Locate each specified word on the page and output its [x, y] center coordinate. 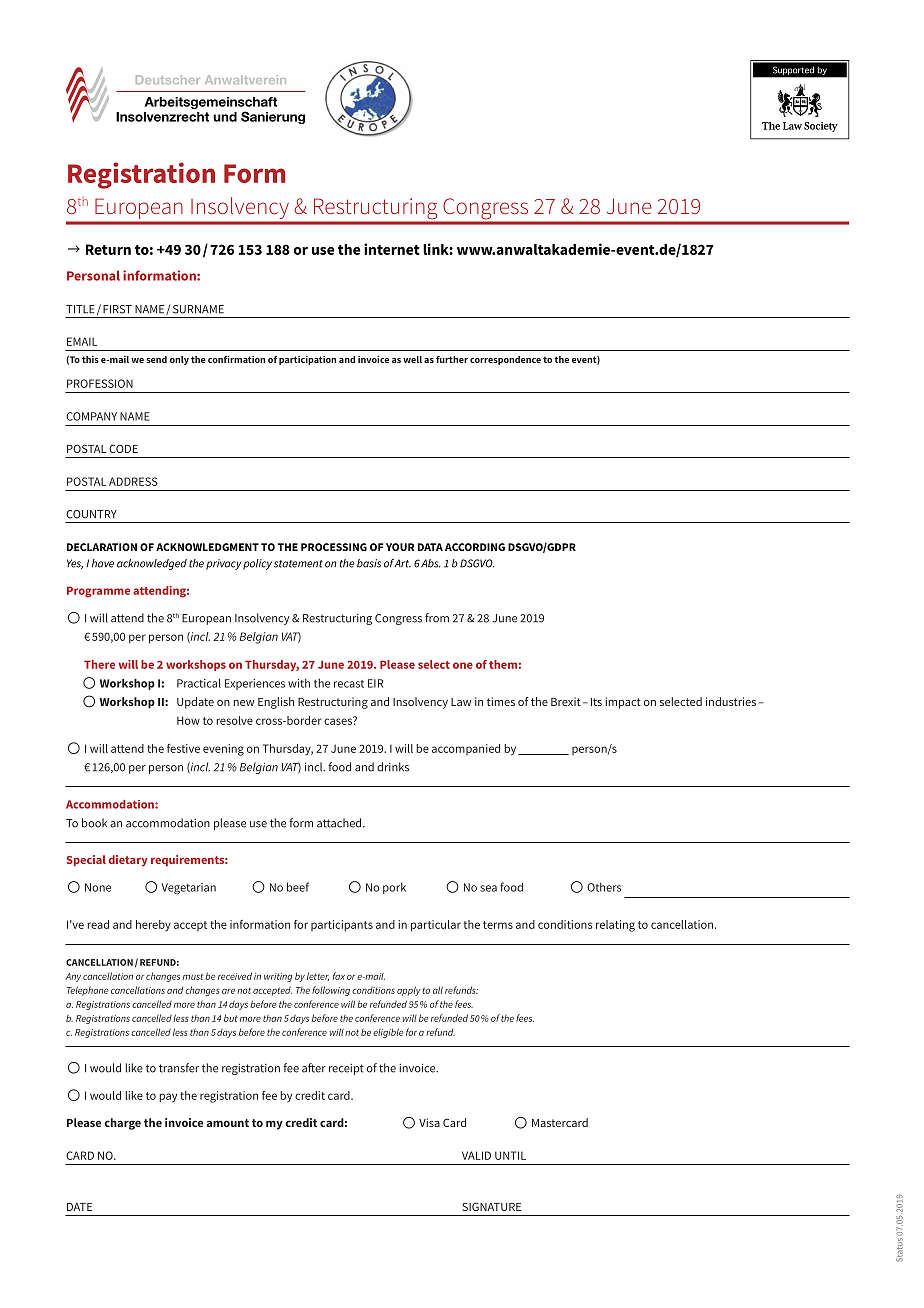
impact [623, 703]
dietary [128, 861]
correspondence [505, 360]
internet [392, 249]
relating [615, 926]
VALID [476, 1155]
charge [123, 1124]
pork [394, 888]
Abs [431, 563]
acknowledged [152, 564]
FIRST [117, 309]
